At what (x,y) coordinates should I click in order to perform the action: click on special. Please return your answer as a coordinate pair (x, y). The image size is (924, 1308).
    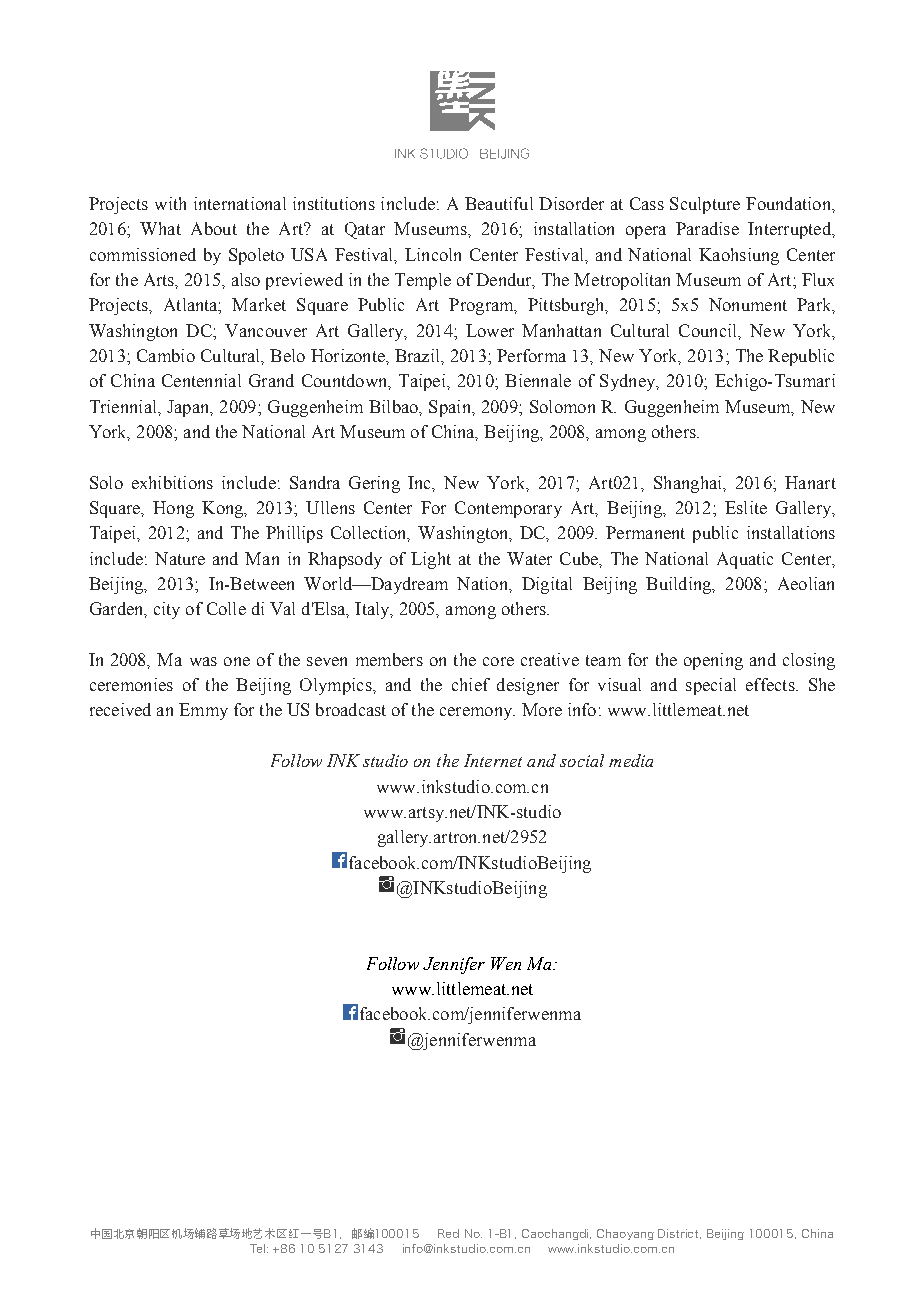
    Looking at the image, I should click on (711, 686).
